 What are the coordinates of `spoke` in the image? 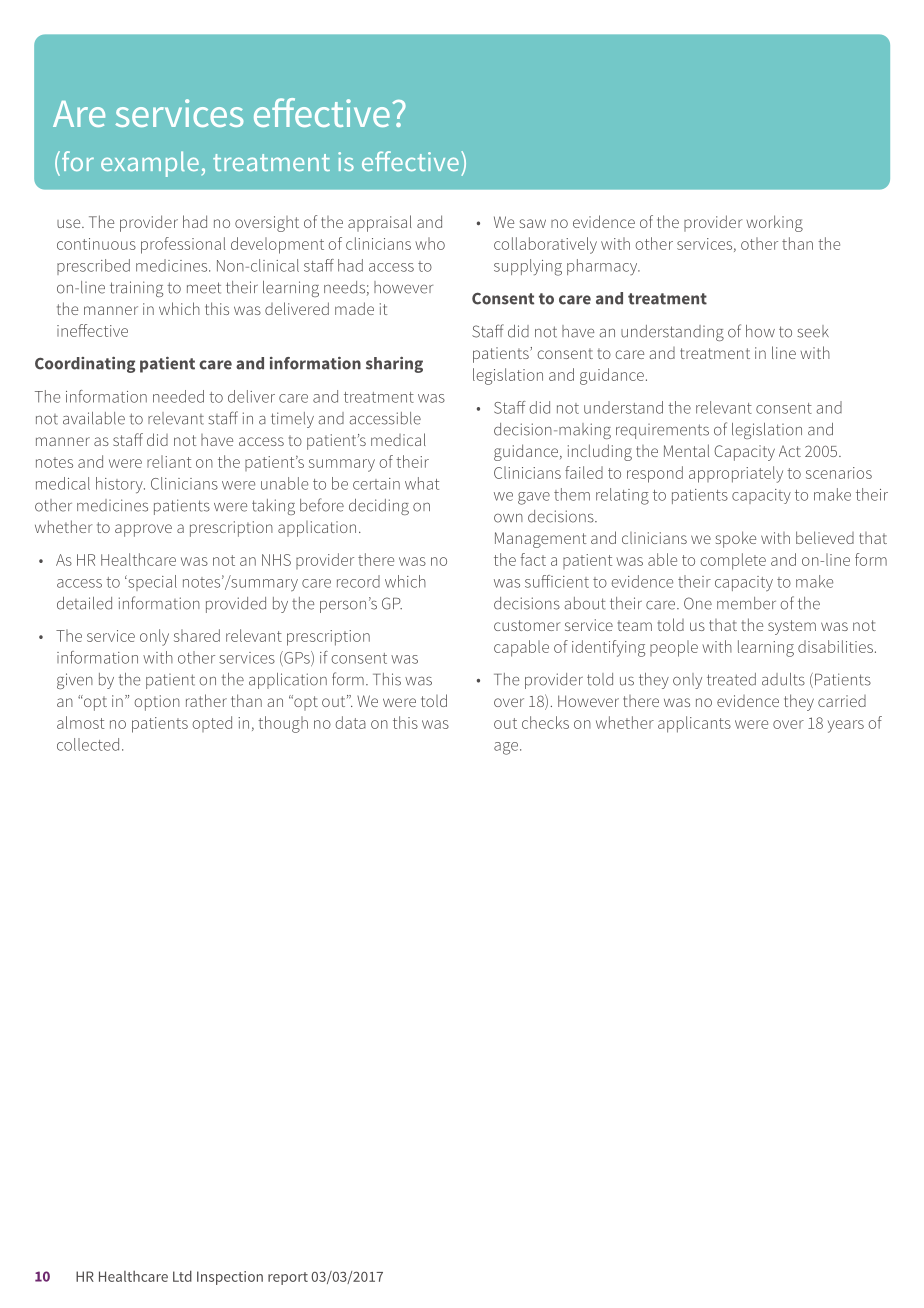 It's located at (736, 539).
